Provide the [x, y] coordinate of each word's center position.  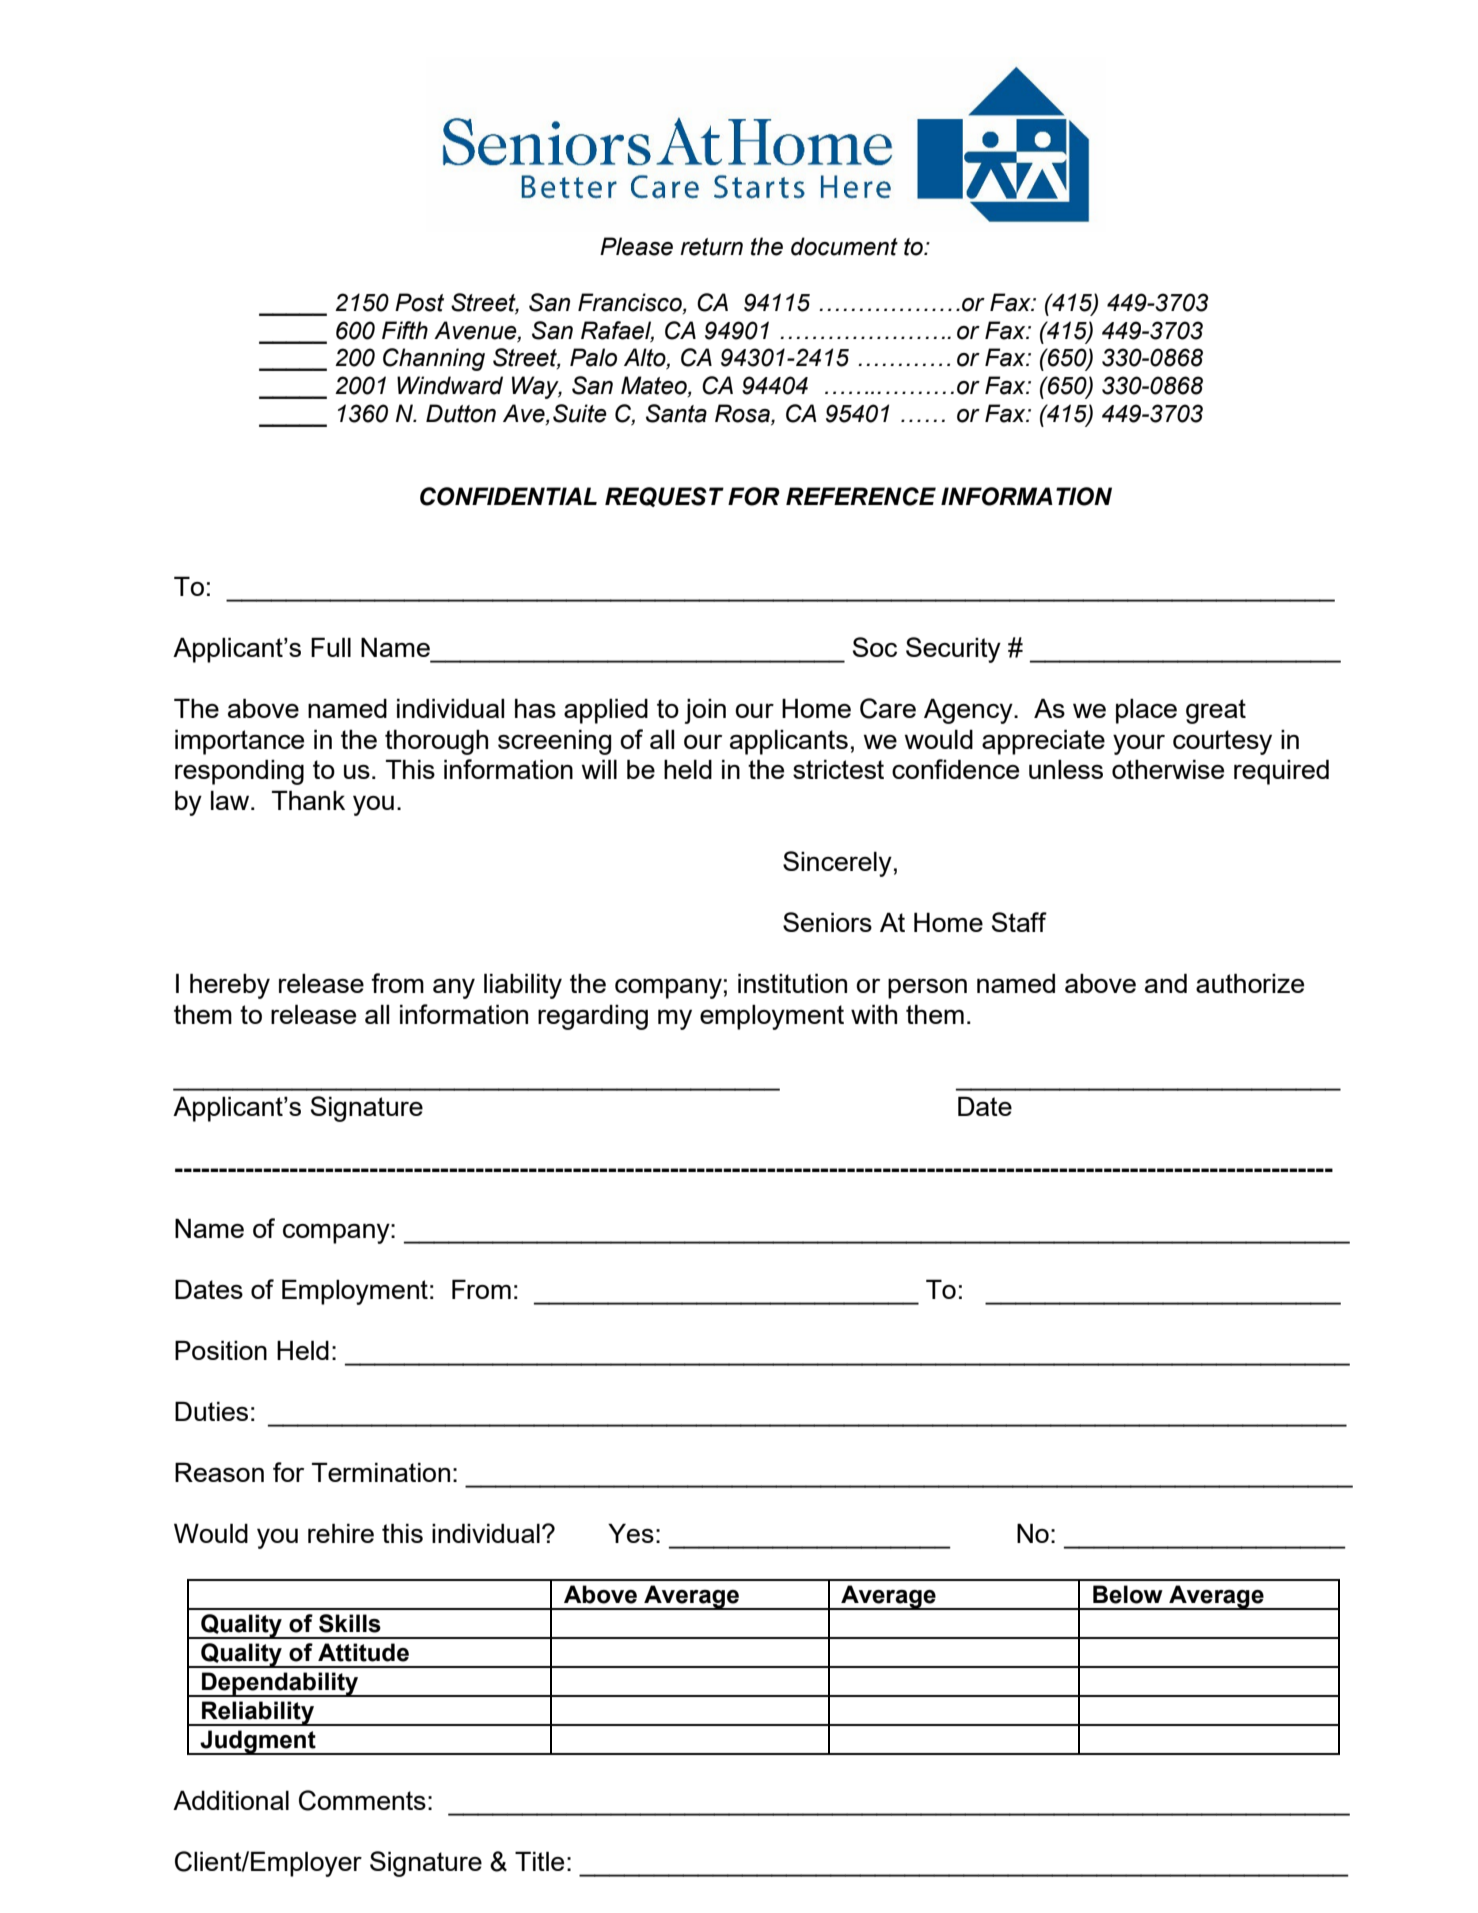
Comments [362, 1800]
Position [221, 1350]
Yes [631, 1533]
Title [539, 1861]
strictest [838, 769]
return [711, 247]
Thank [308, 800]
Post [419, 302]
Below [1128, 1594]
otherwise [1168, 769]
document [844, 246]
